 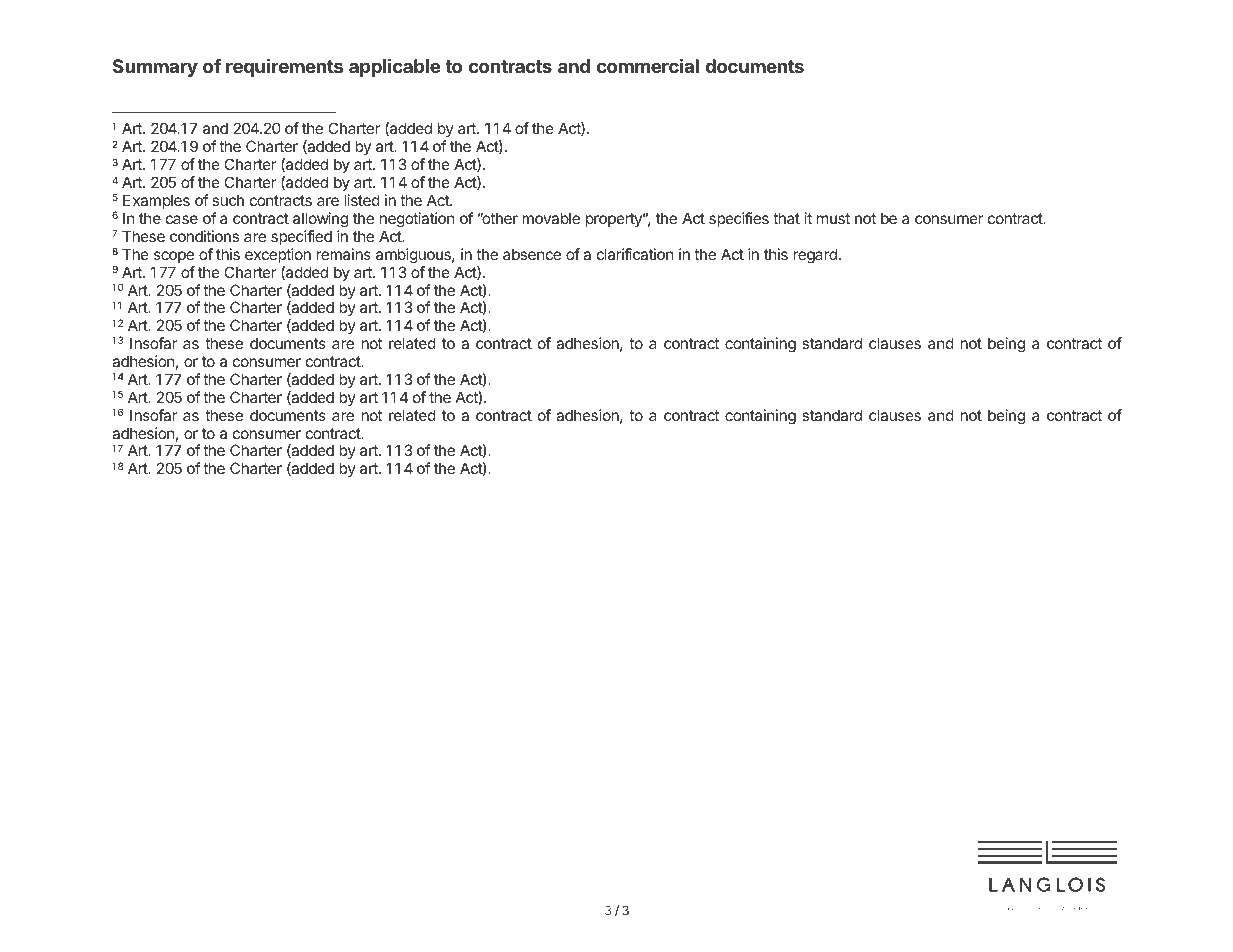 I want to click on specifies, so click(x=739, y=219).
